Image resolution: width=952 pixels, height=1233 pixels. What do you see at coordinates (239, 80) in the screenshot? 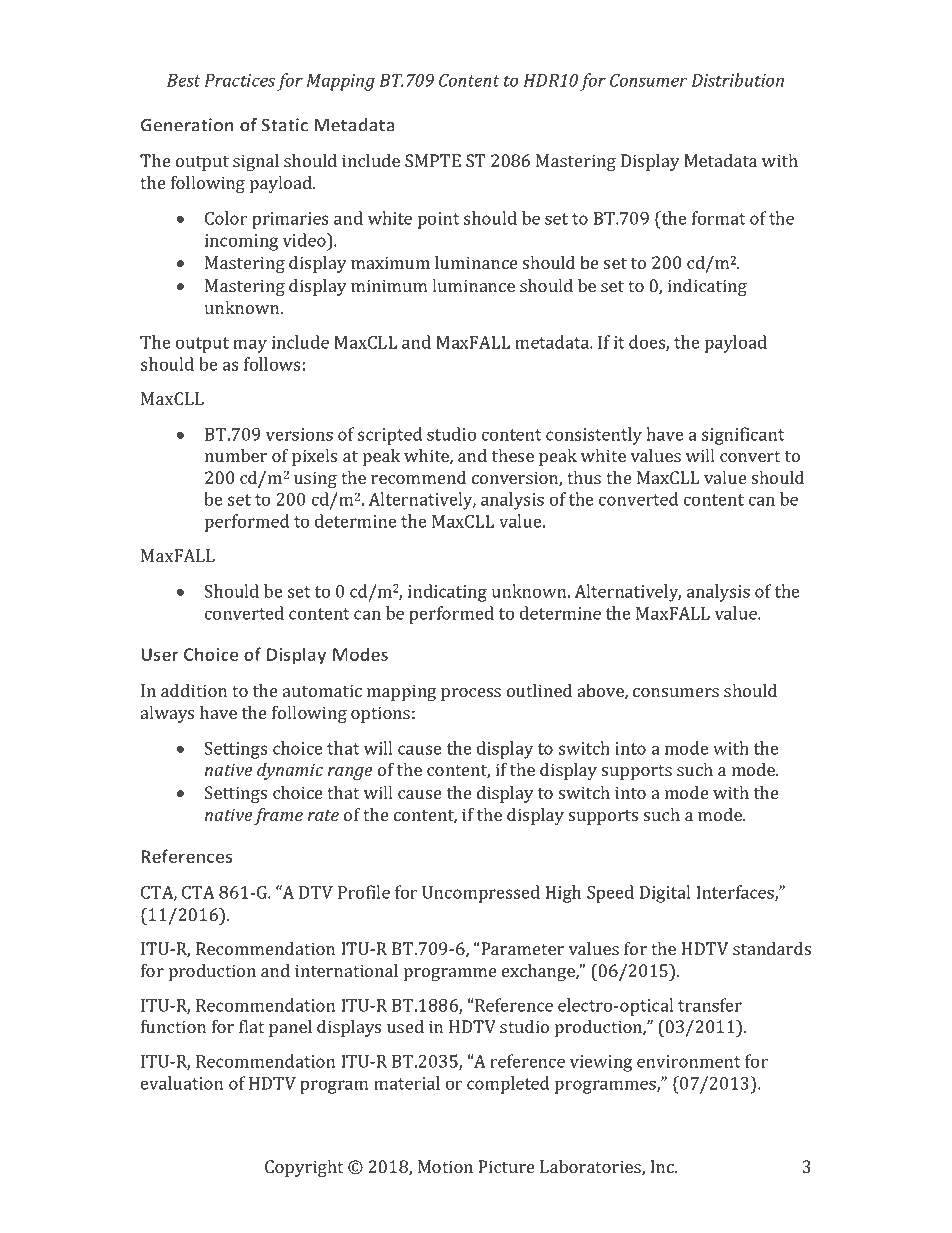
I see `Practices` at bounding box center [239, 80].
